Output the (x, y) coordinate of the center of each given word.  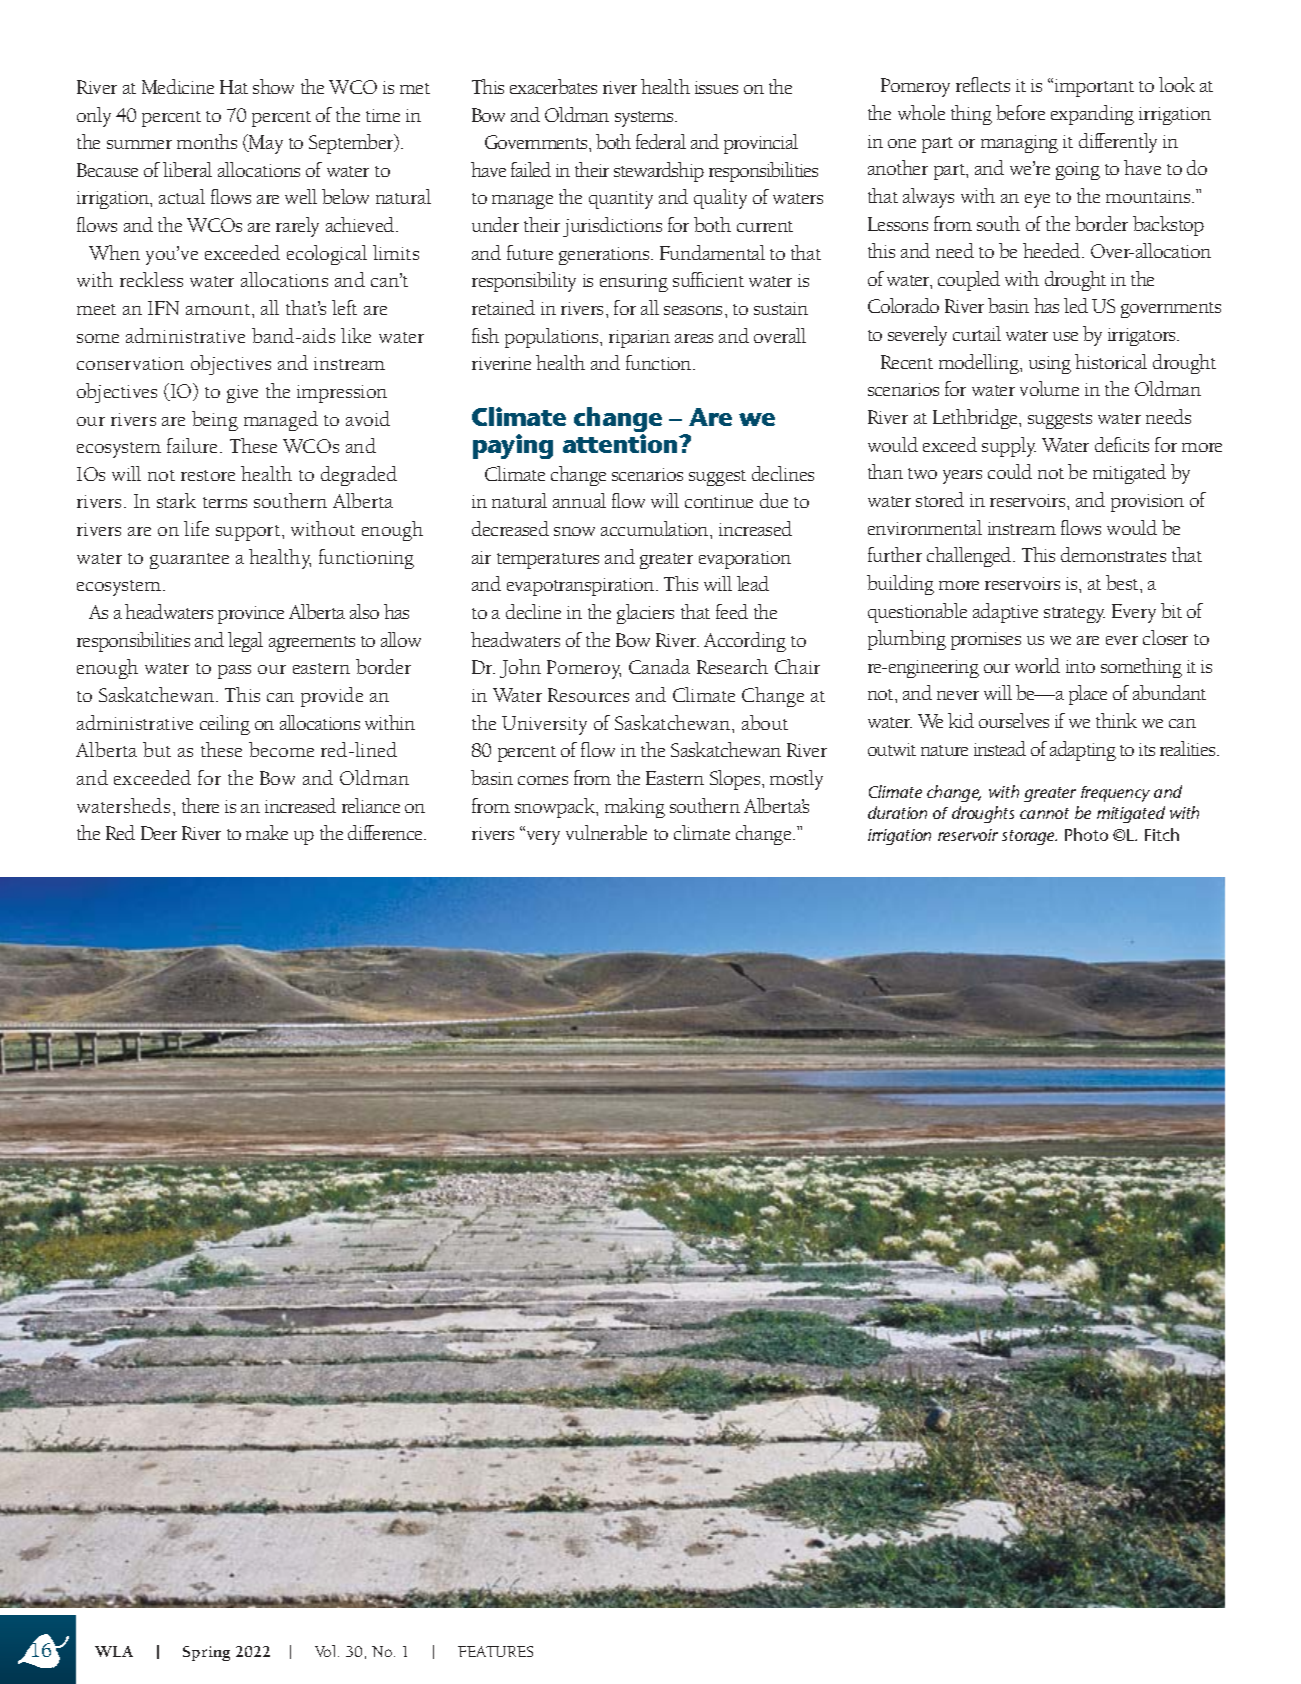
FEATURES (495, 1651)
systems (646, 119)
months (207, 141)
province (251, 615)
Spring (206, 1653)
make (267, 832)
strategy (1074, 615)
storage (1029, 837)
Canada (659, 666)
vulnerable (606, 832)
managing (1019, 144)
